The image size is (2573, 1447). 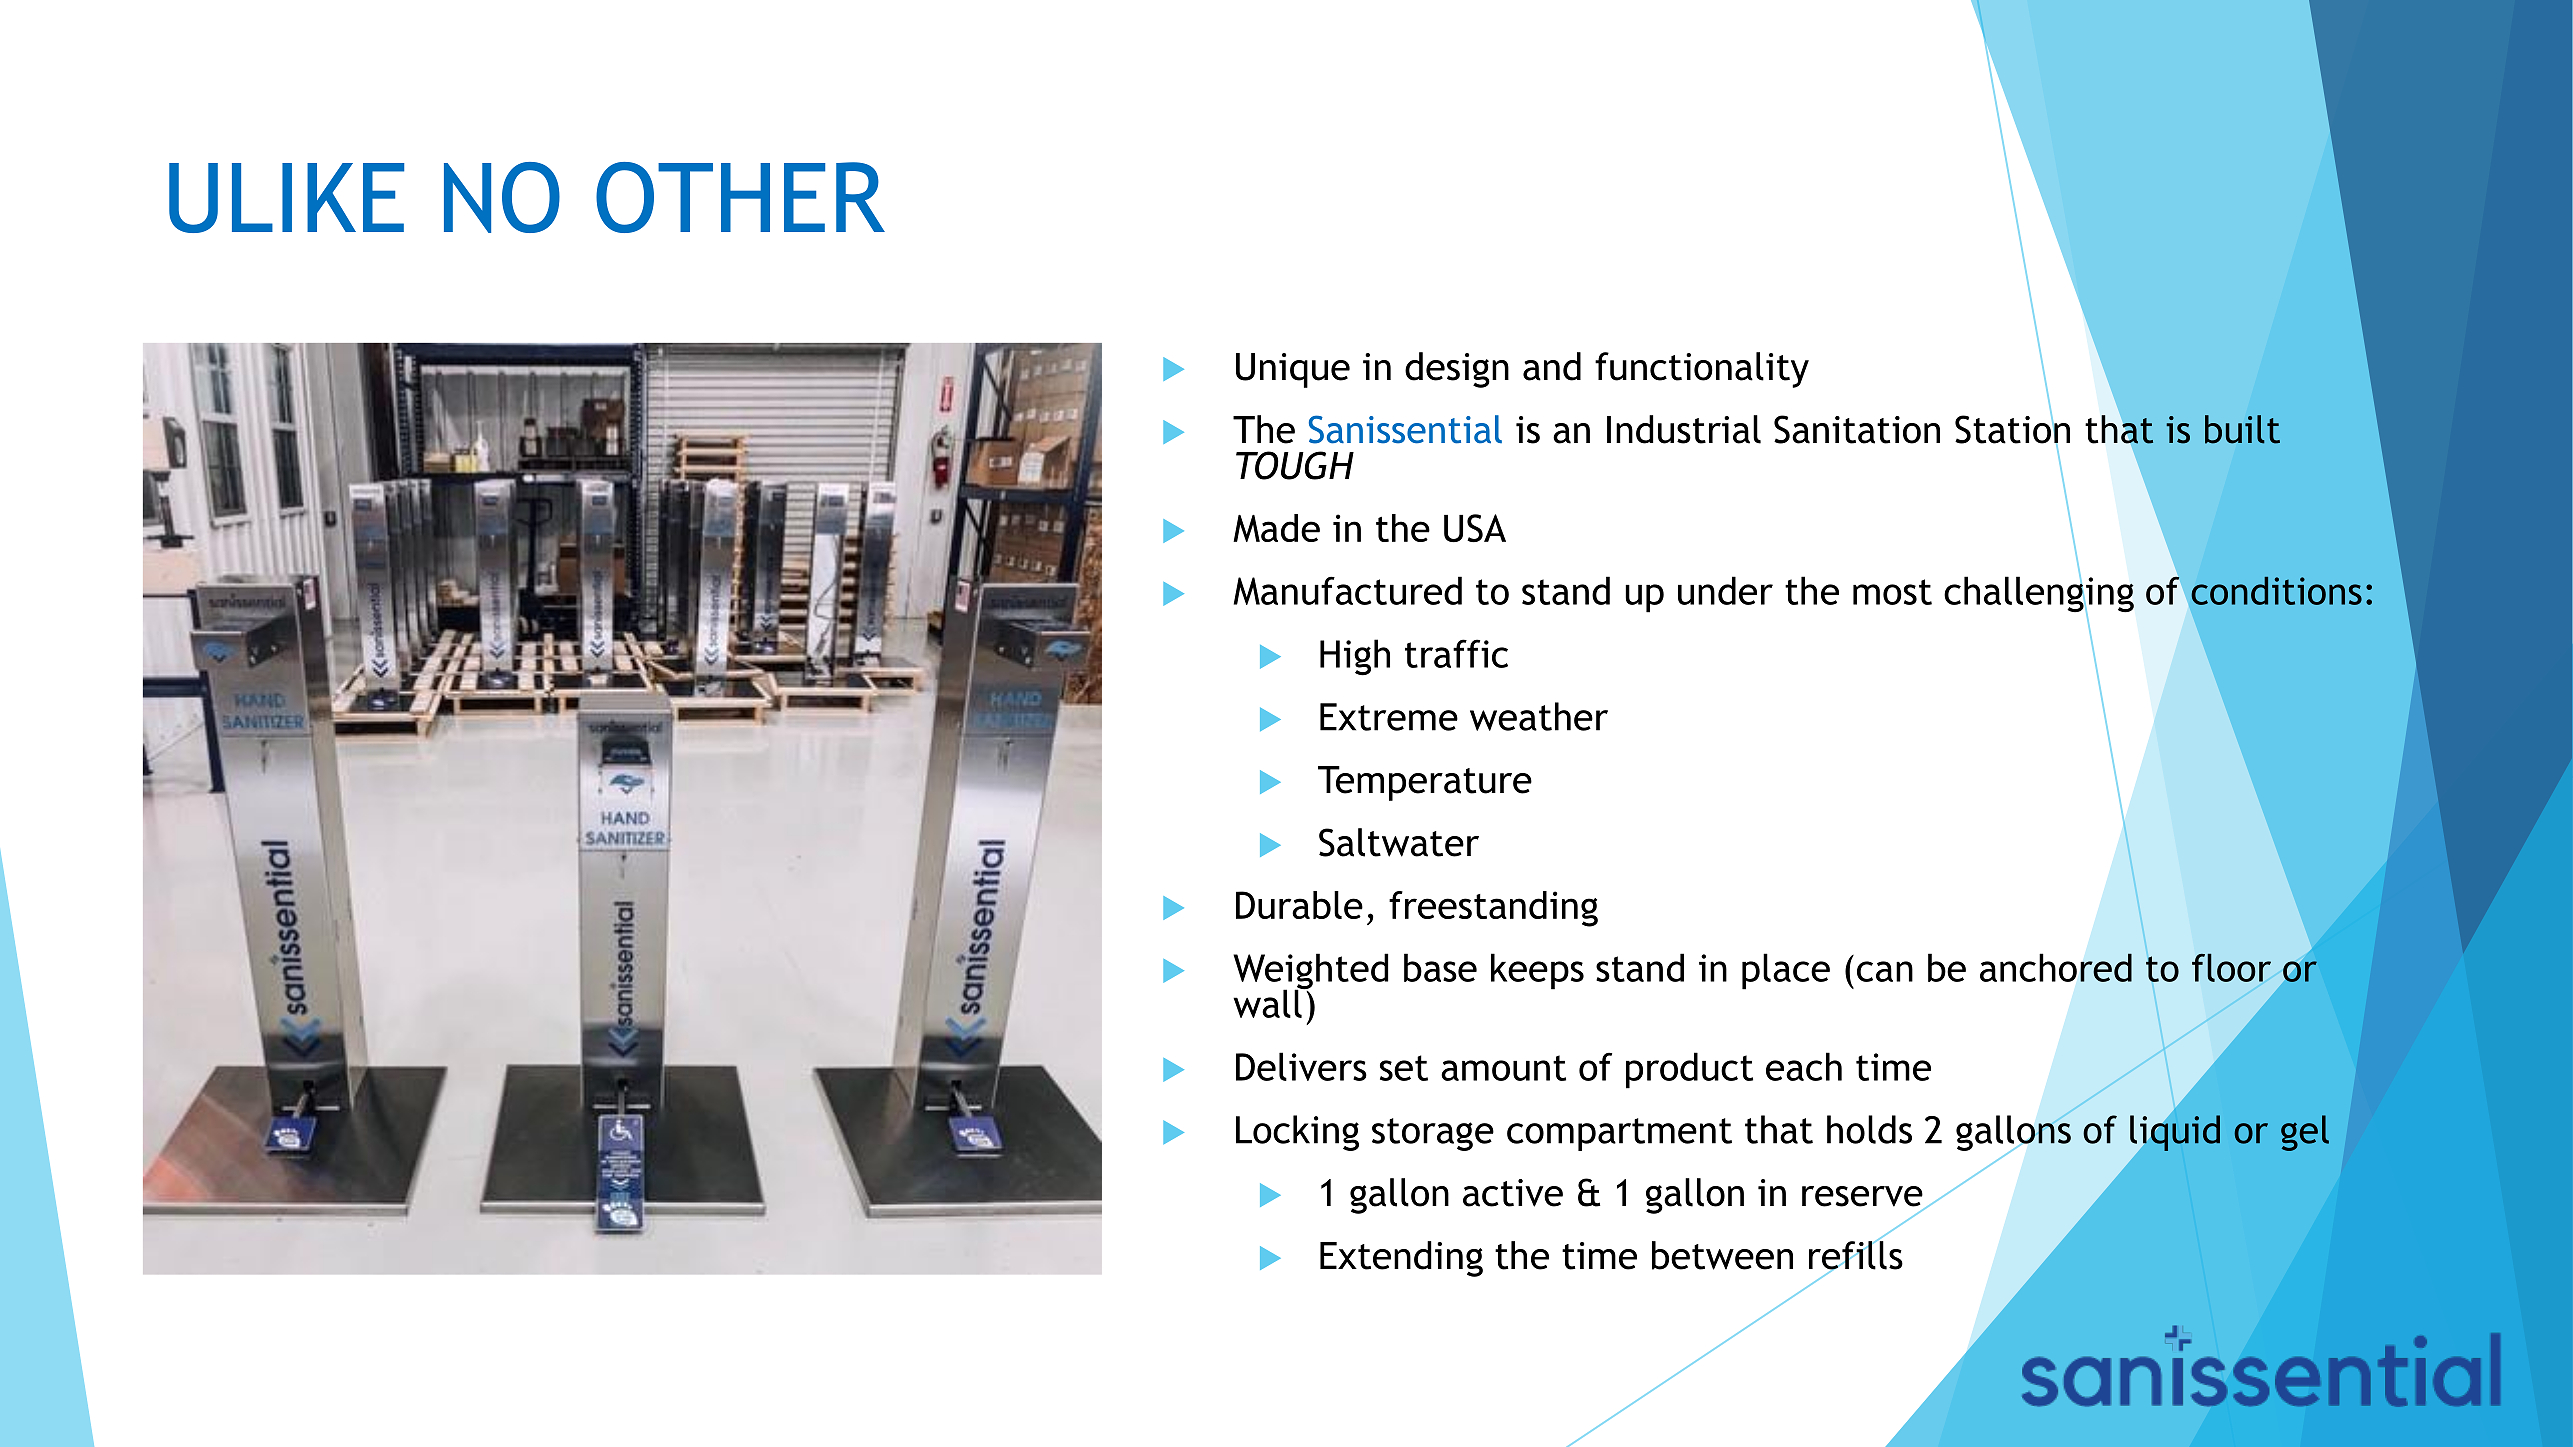 What do you see at coordinates (1513, 1193) in the document?
I see `active` at bounding box center [1513, 1193].
